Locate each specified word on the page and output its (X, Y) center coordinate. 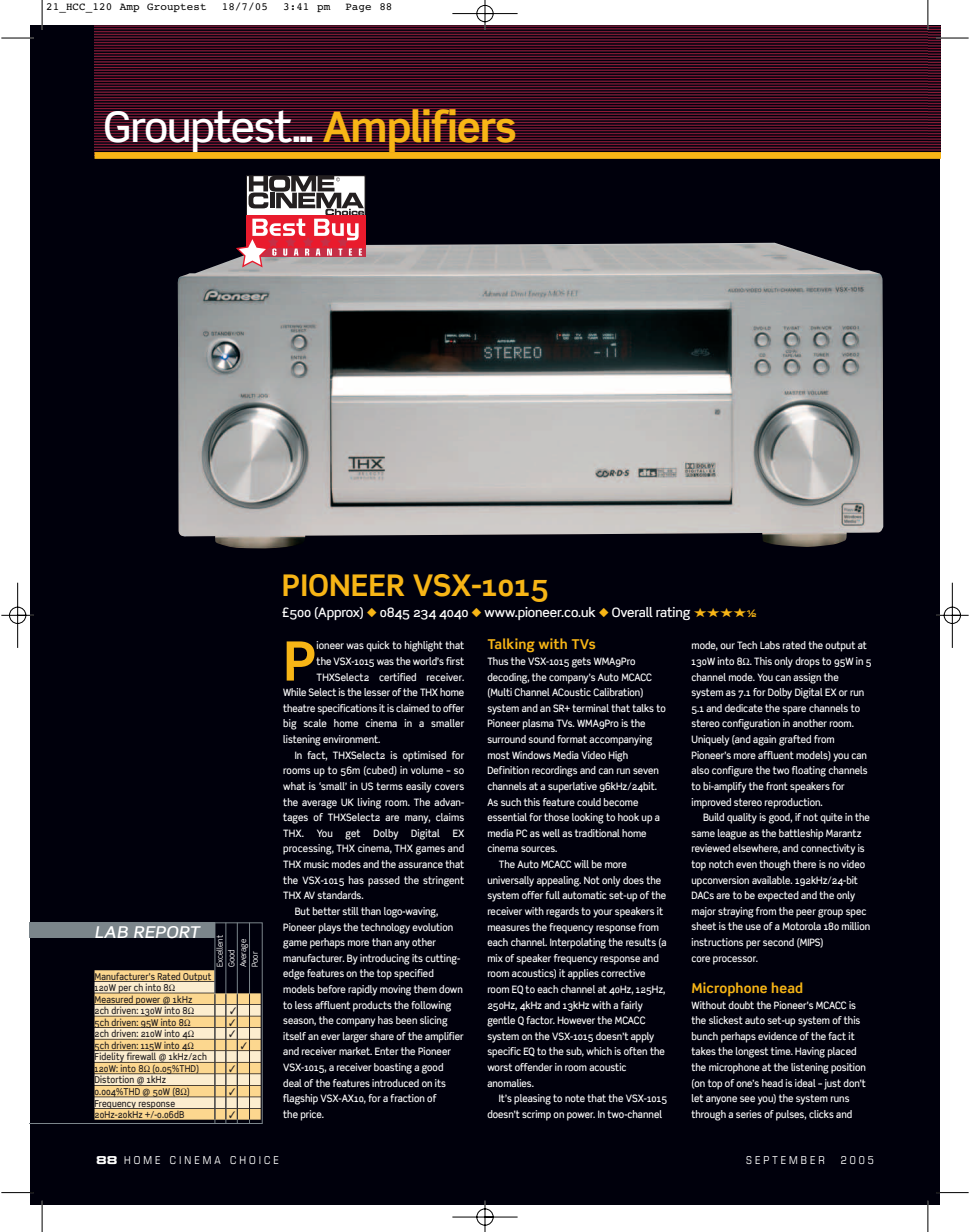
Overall (632, 612)
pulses (791, 1115)
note (575, 1098)
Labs (770, 645)
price (312, 1115)
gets (581, 662)
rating (673, 613)
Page (358, 7)
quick (378, 646)
